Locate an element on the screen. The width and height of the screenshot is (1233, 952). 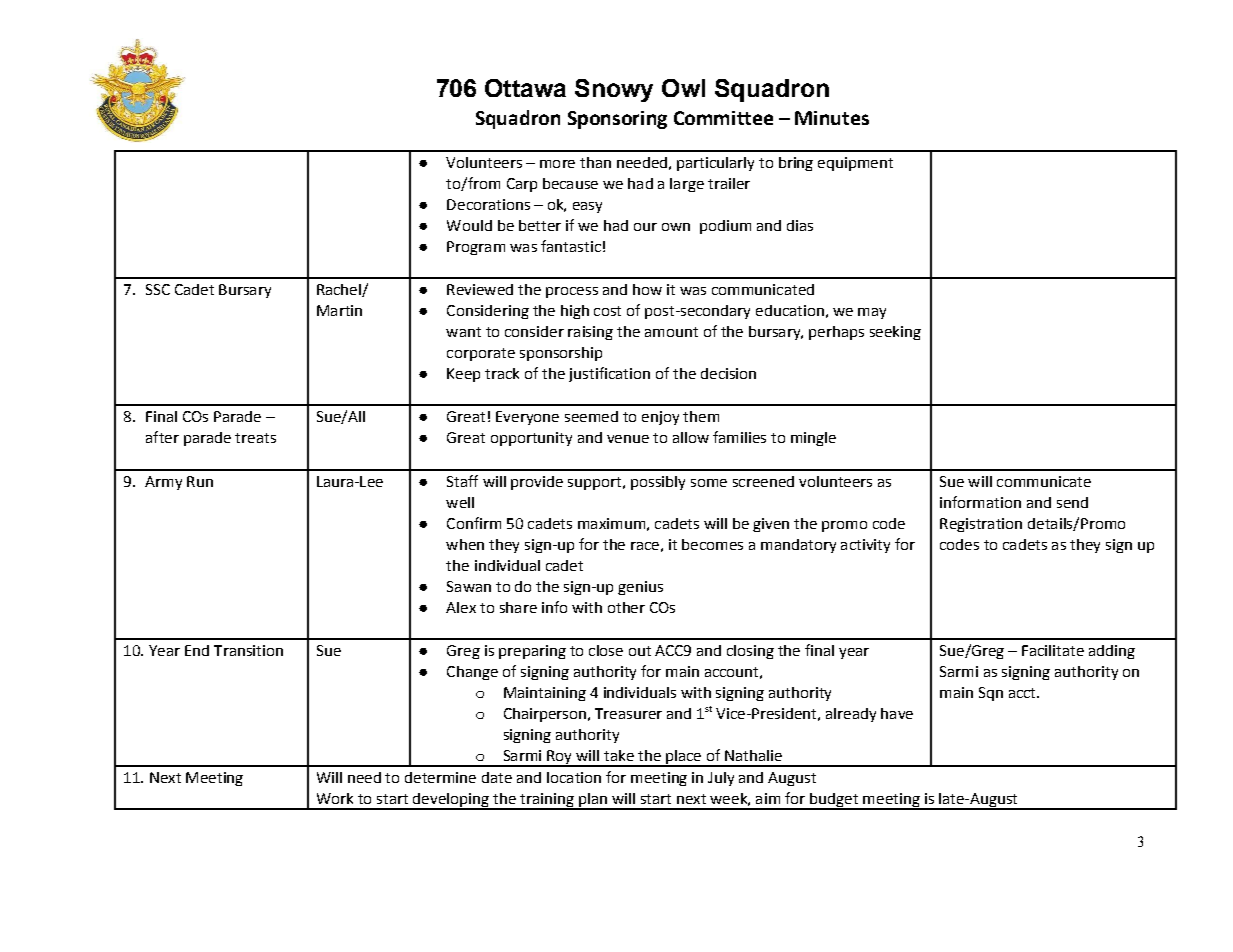
Work is located at coordinates (335, 798).
